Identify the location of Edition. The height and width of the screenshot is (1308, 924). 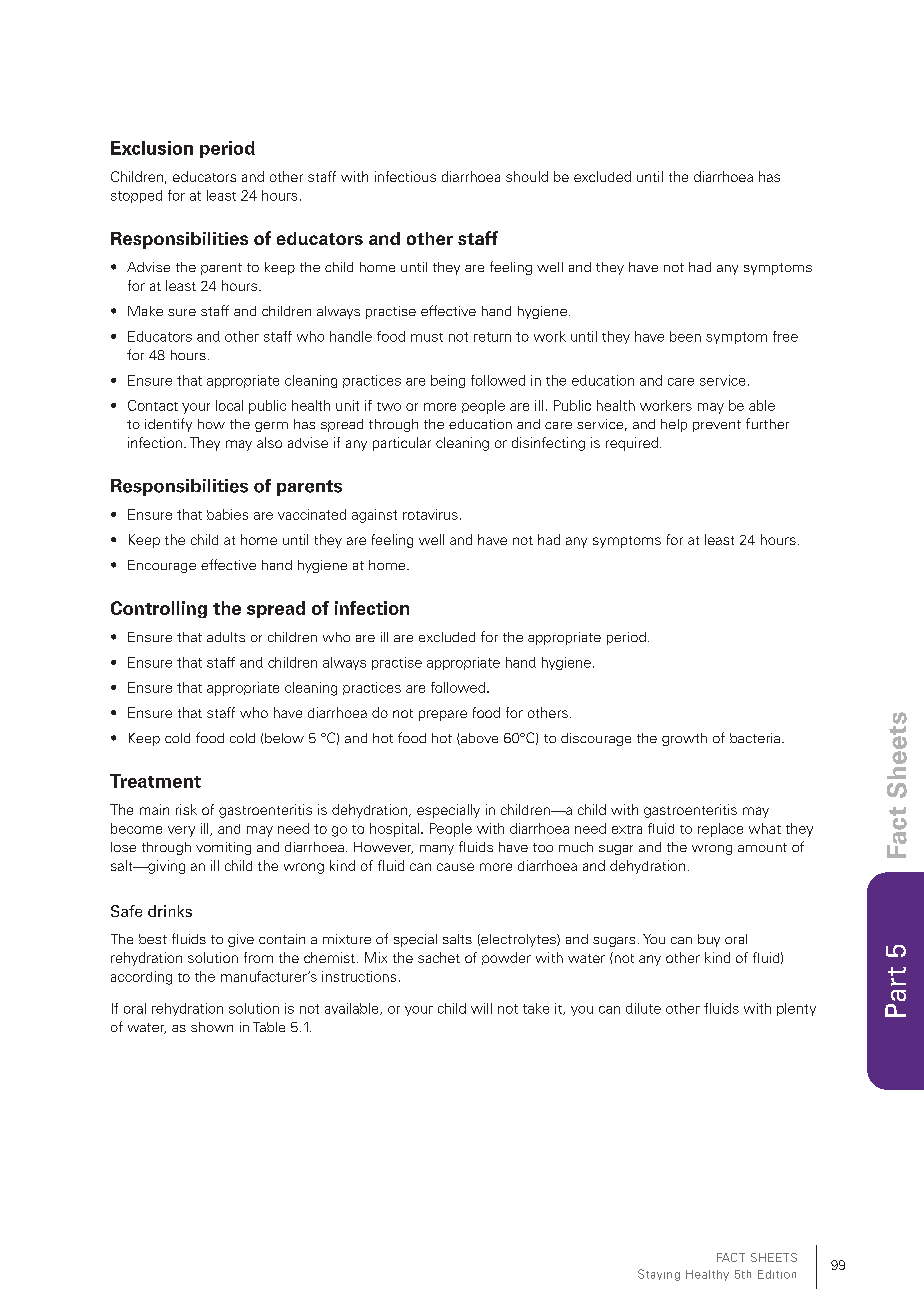
(777, 1274).
